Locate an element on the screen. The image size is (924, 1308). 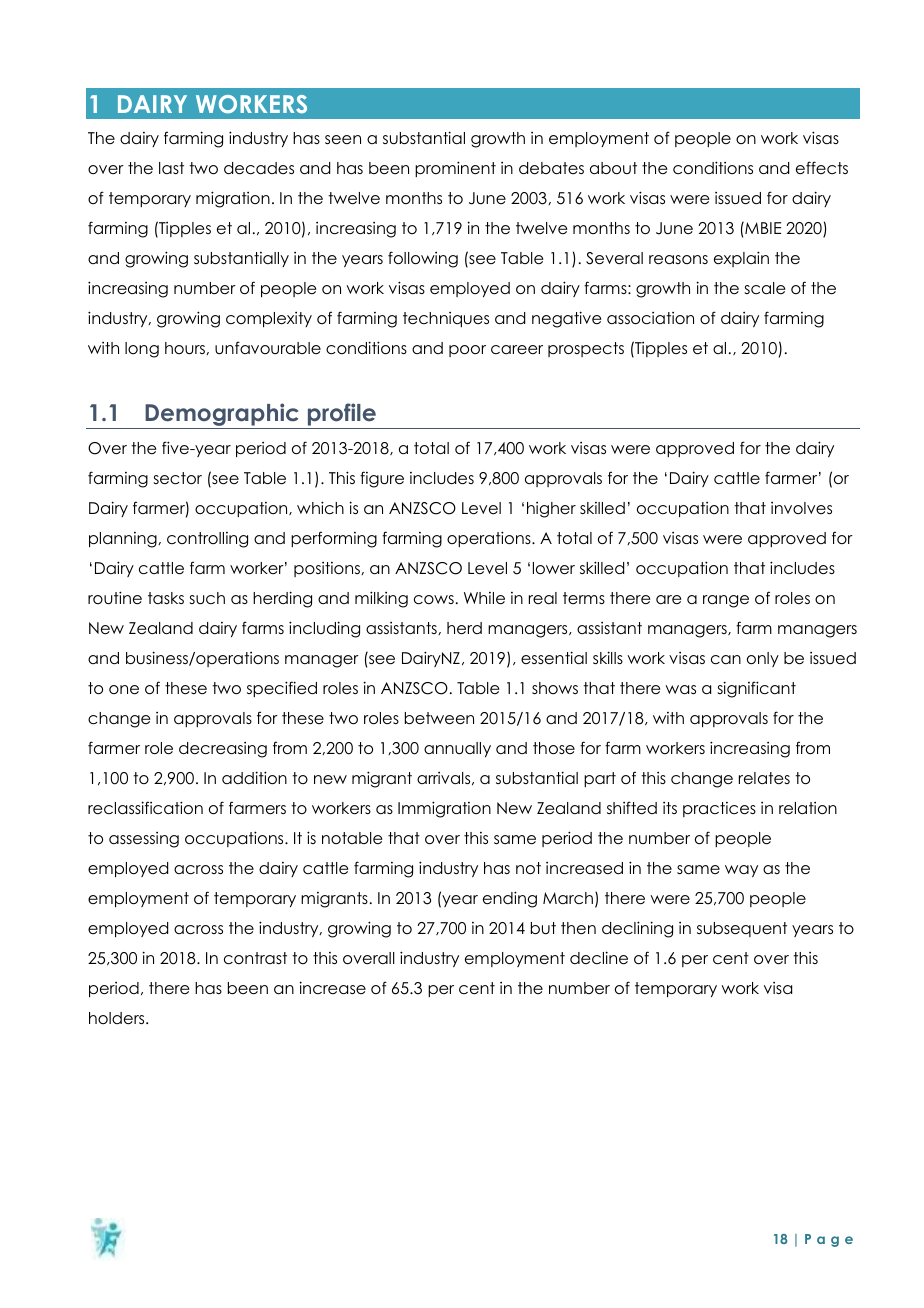
effects is located at coordinates (822, 168).
